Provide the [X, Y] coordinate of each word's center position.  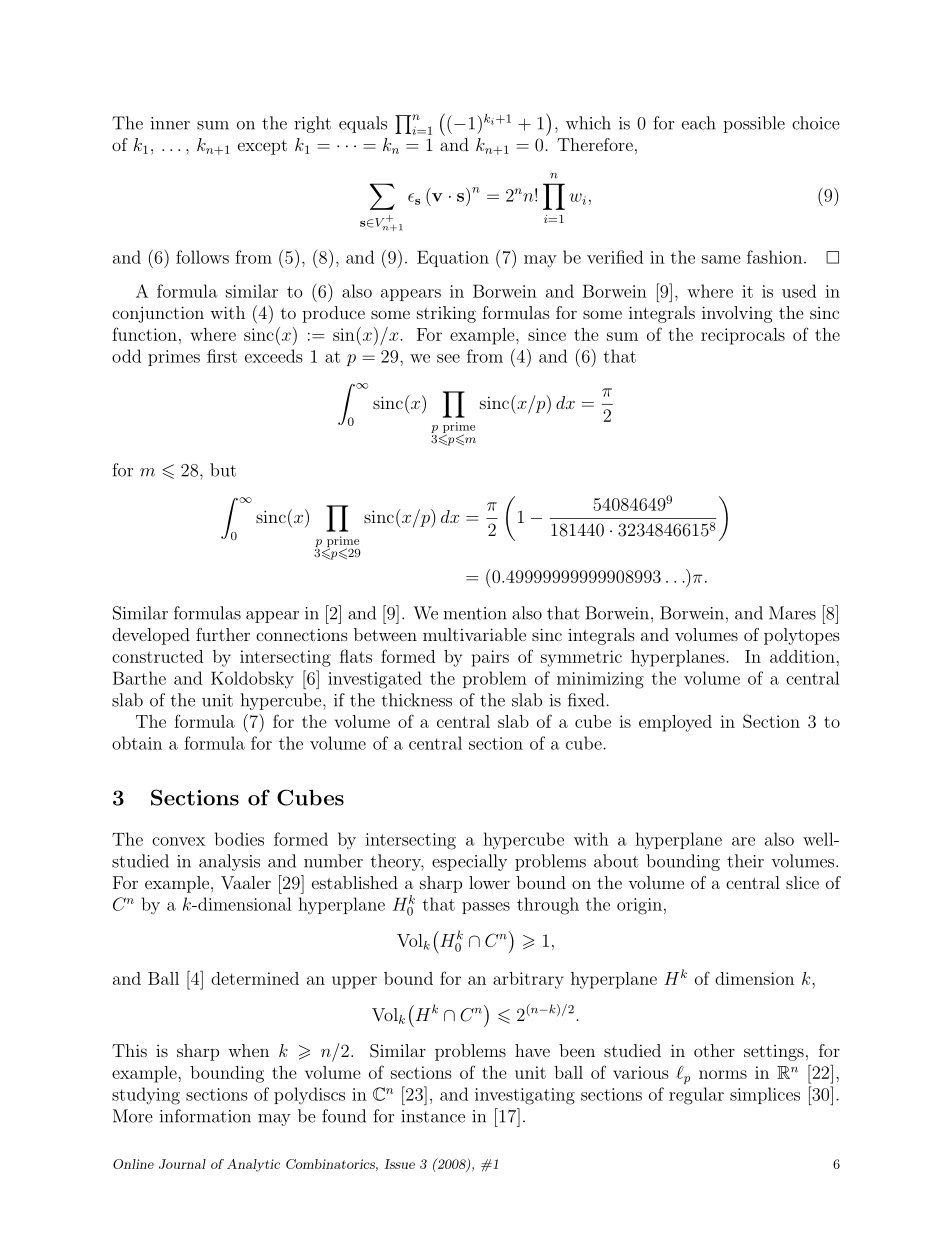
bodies [239, 839]
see [448, 358]
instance [433, 1116]
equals [363, 124]
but [223, 470]
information [205, 1116]
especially [469, 862]
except [262, 147]
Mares [792, 613]
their [745, 861]
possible [754, 124]
